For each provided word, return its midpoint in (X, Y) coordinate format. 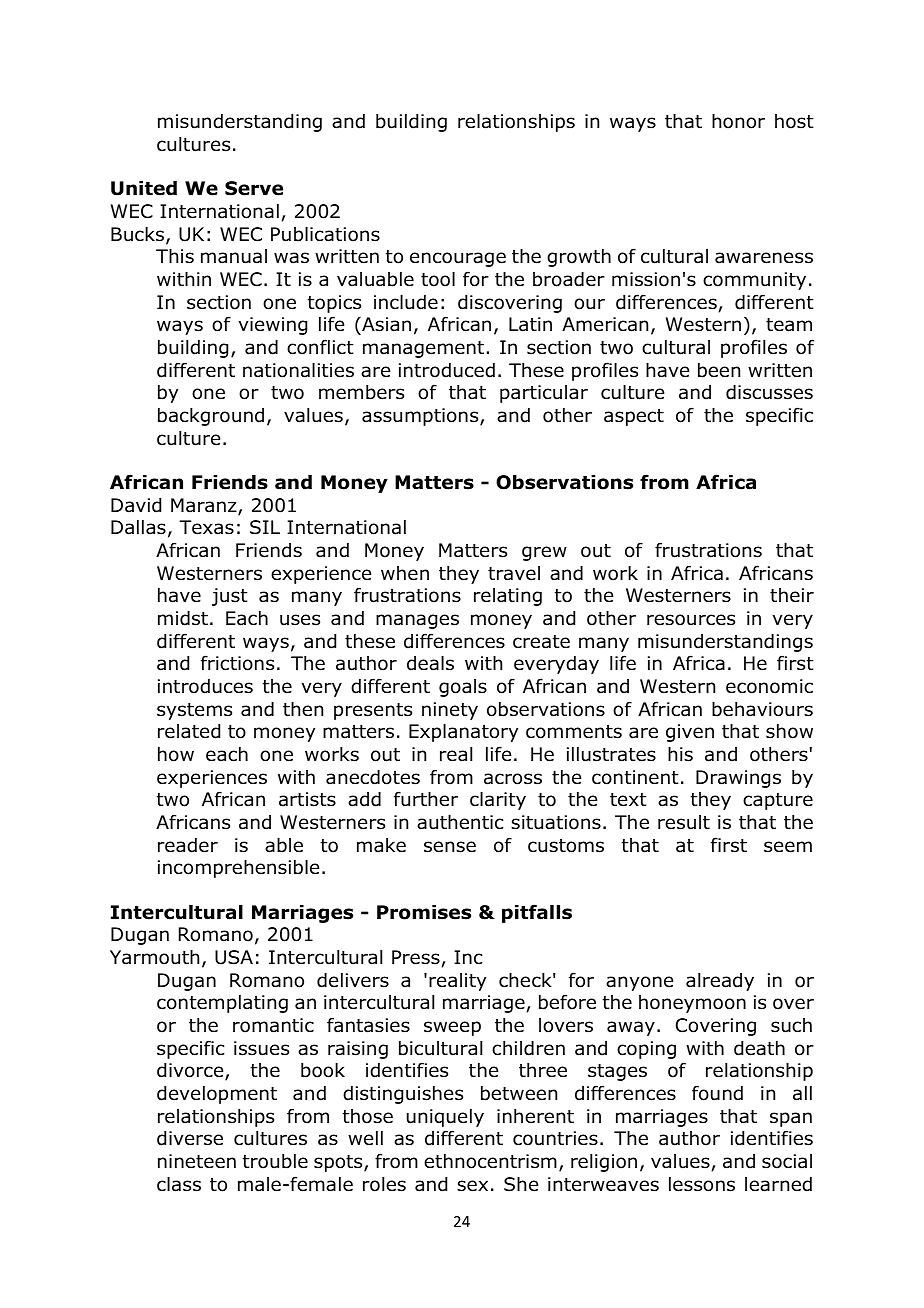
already (720, 982)
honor (738, 121)
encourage (458, 259)
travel (514, 573)
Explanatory (463, 733)
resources (691, 620)
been (719, 370)
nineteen (197, 1161)
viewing (273, 326)
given (690, 733)
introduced (447, 370)
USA (234, 957)
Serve (254, 188)
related (189, 731)
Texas (206, 527)
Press (417, 958)
